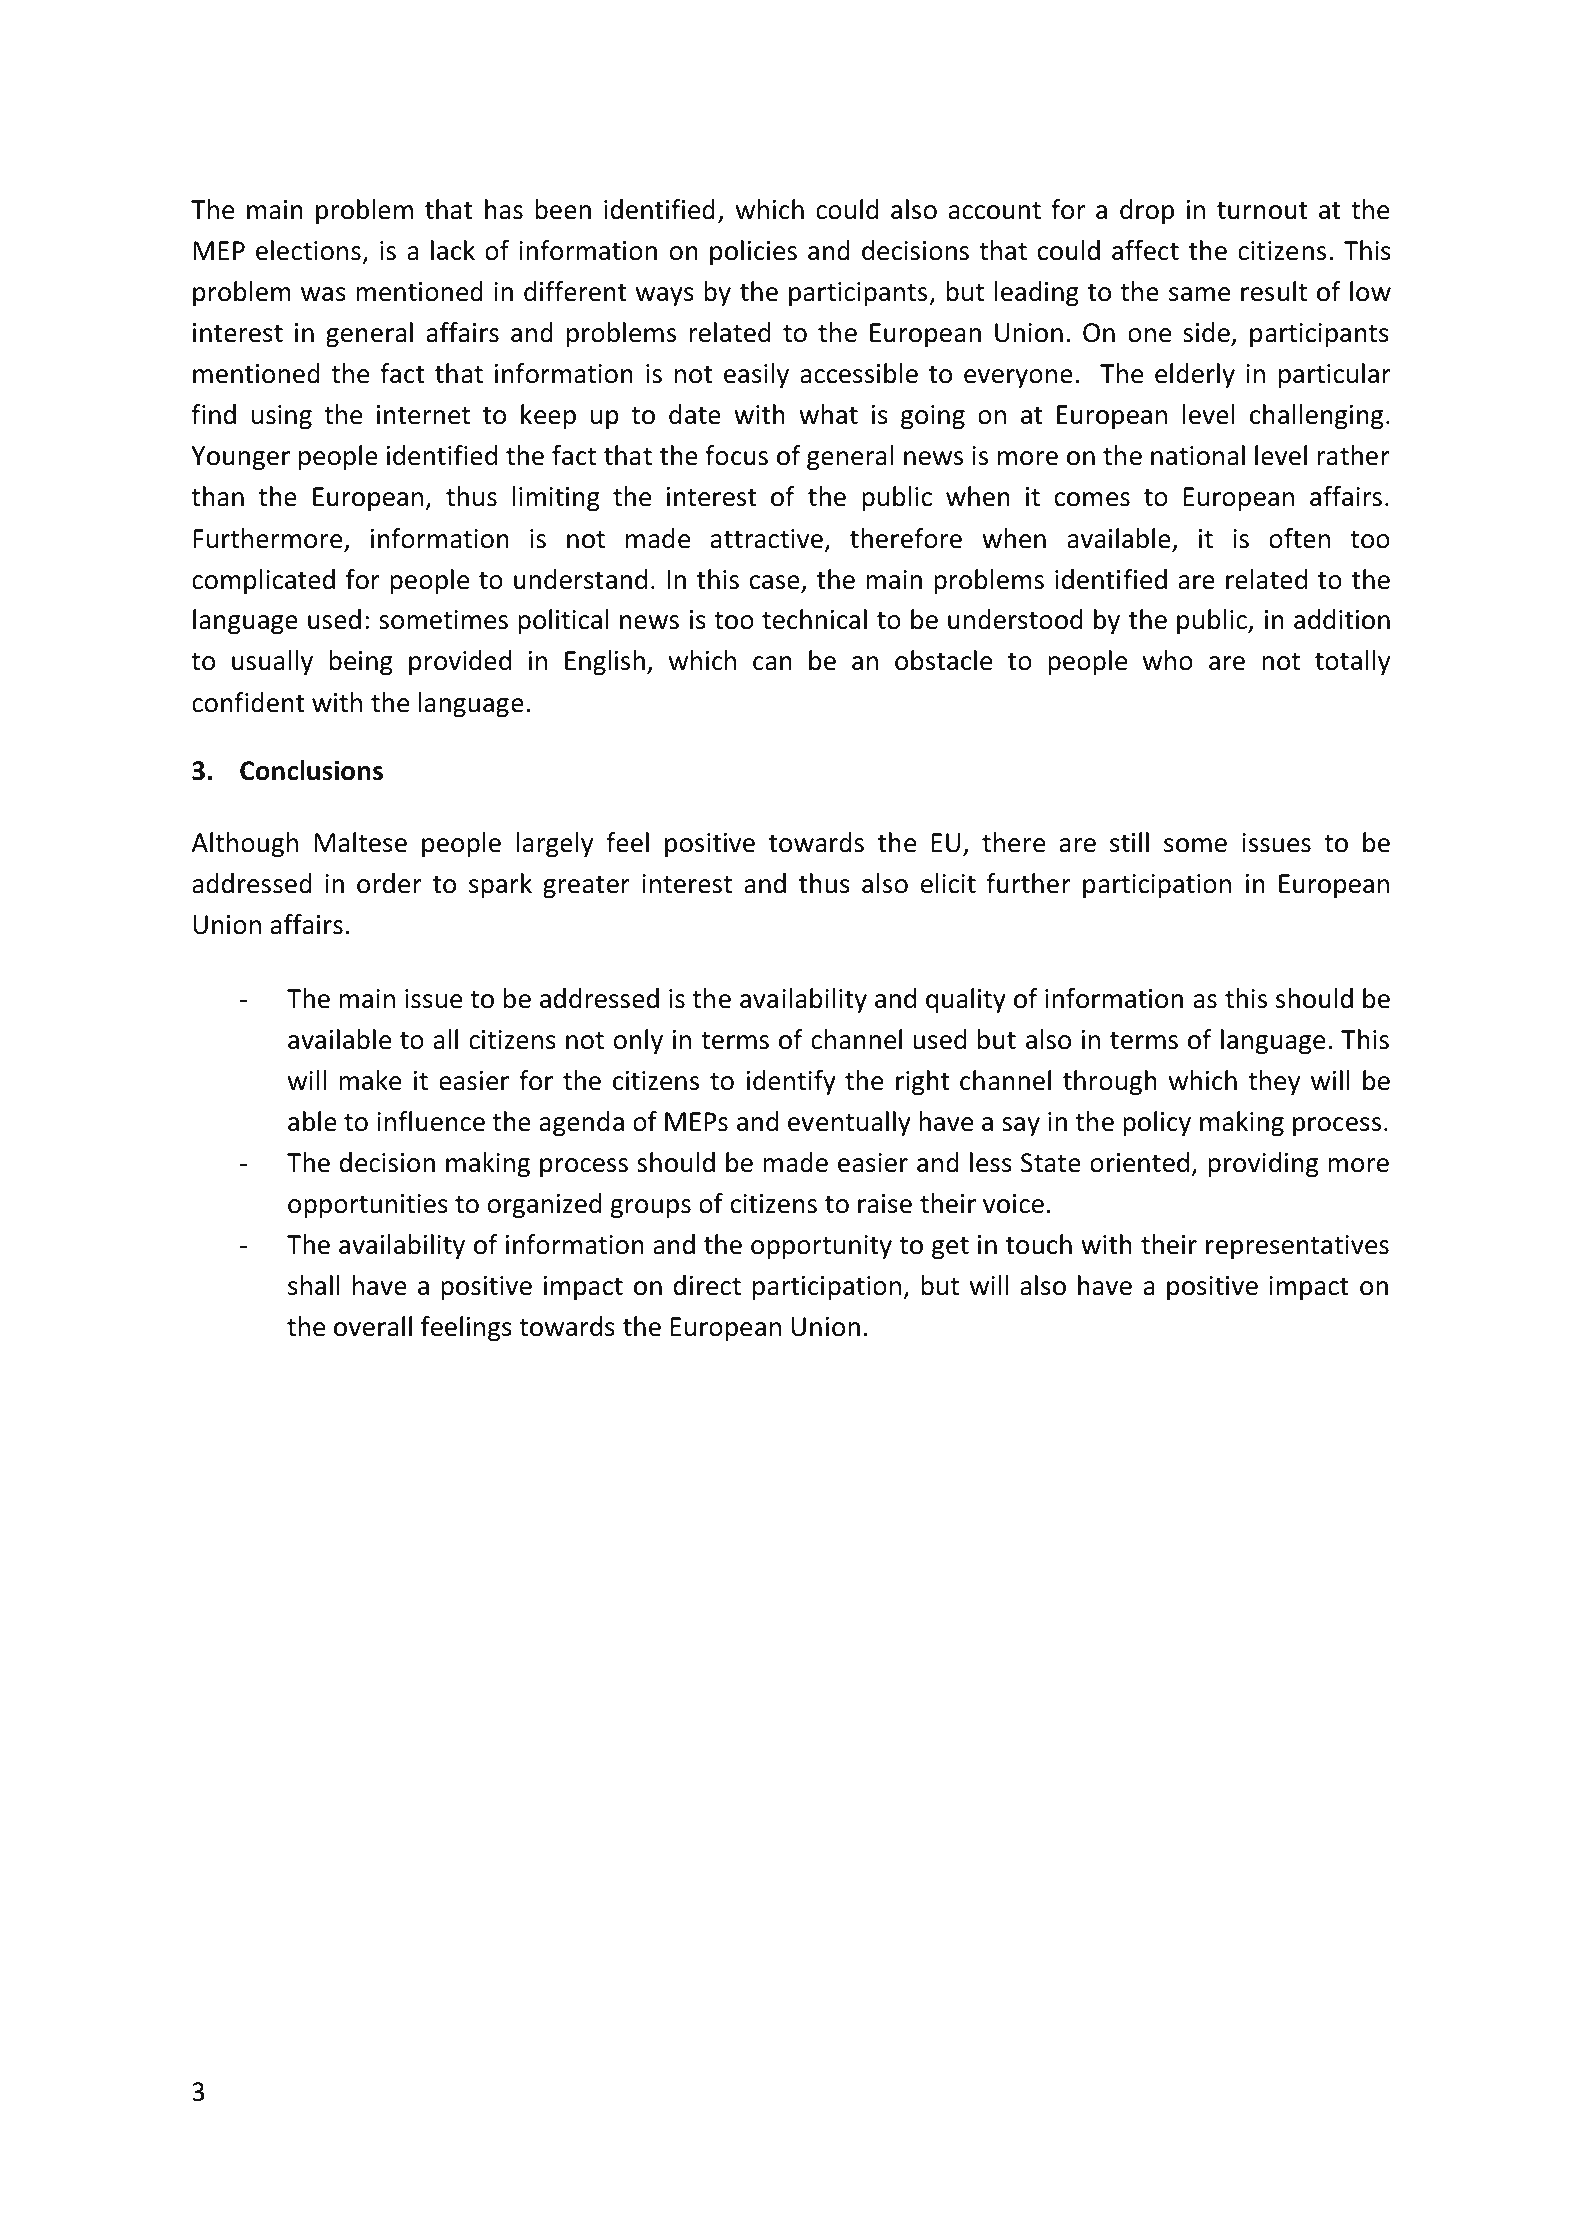 This image has height=2239, width=1583. Describe the element at coordinates (707, 1285) in the image. I see `direct` at that location.
